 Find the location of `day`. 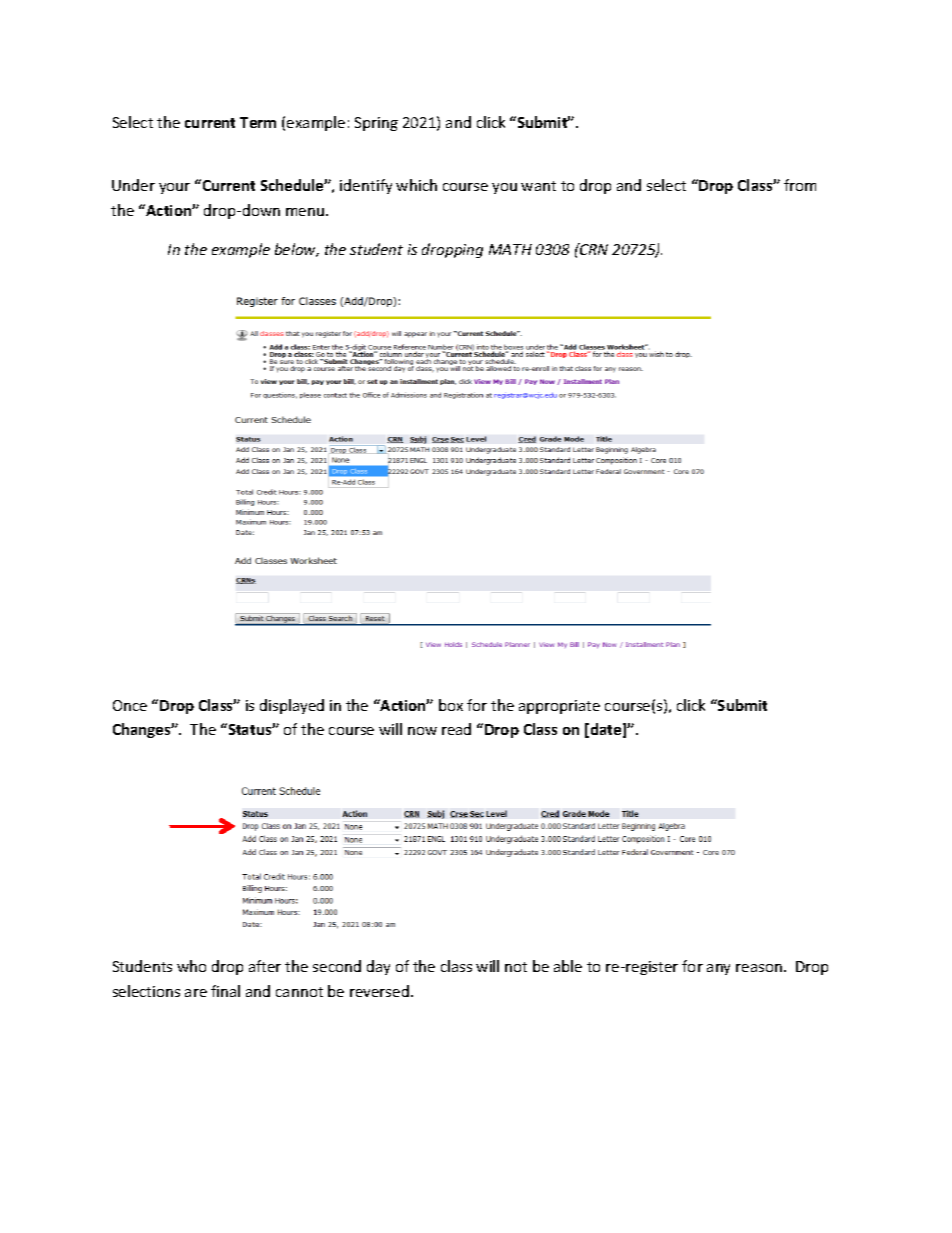

day is located at coordinates (378, 967).
